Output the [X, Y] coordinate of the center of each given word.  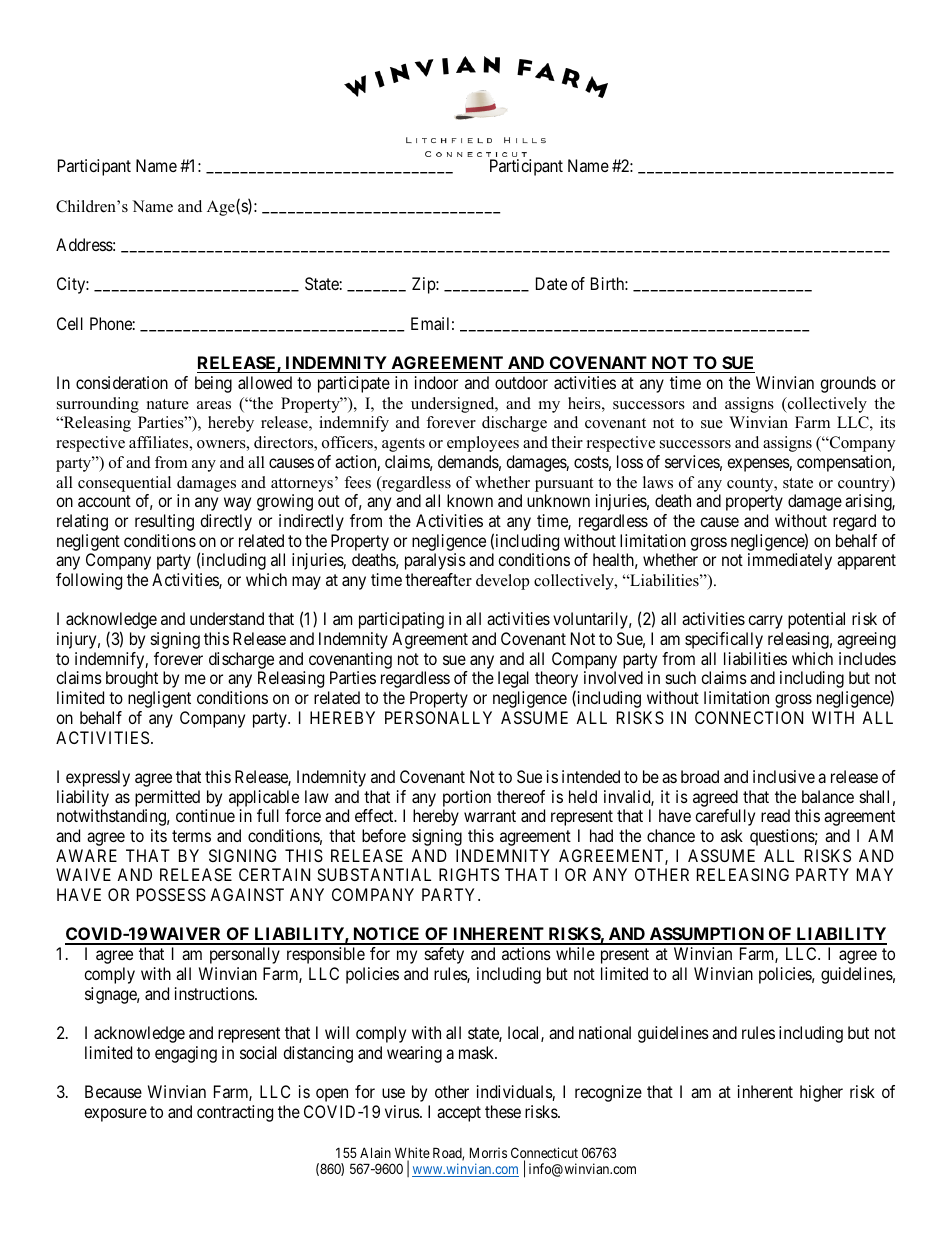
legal [513, 679]
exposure [115, 1115]
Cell [70, 323]
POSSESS [171, 894]
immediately [790, 561]
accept [459, 1114]
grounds [848, 384]
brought [132, 679]
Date [551, 283]
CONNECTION [749, 717]
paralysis [435, 561]
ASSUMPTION [706, 935]
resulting [164, 522]
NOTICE [387, 935]
